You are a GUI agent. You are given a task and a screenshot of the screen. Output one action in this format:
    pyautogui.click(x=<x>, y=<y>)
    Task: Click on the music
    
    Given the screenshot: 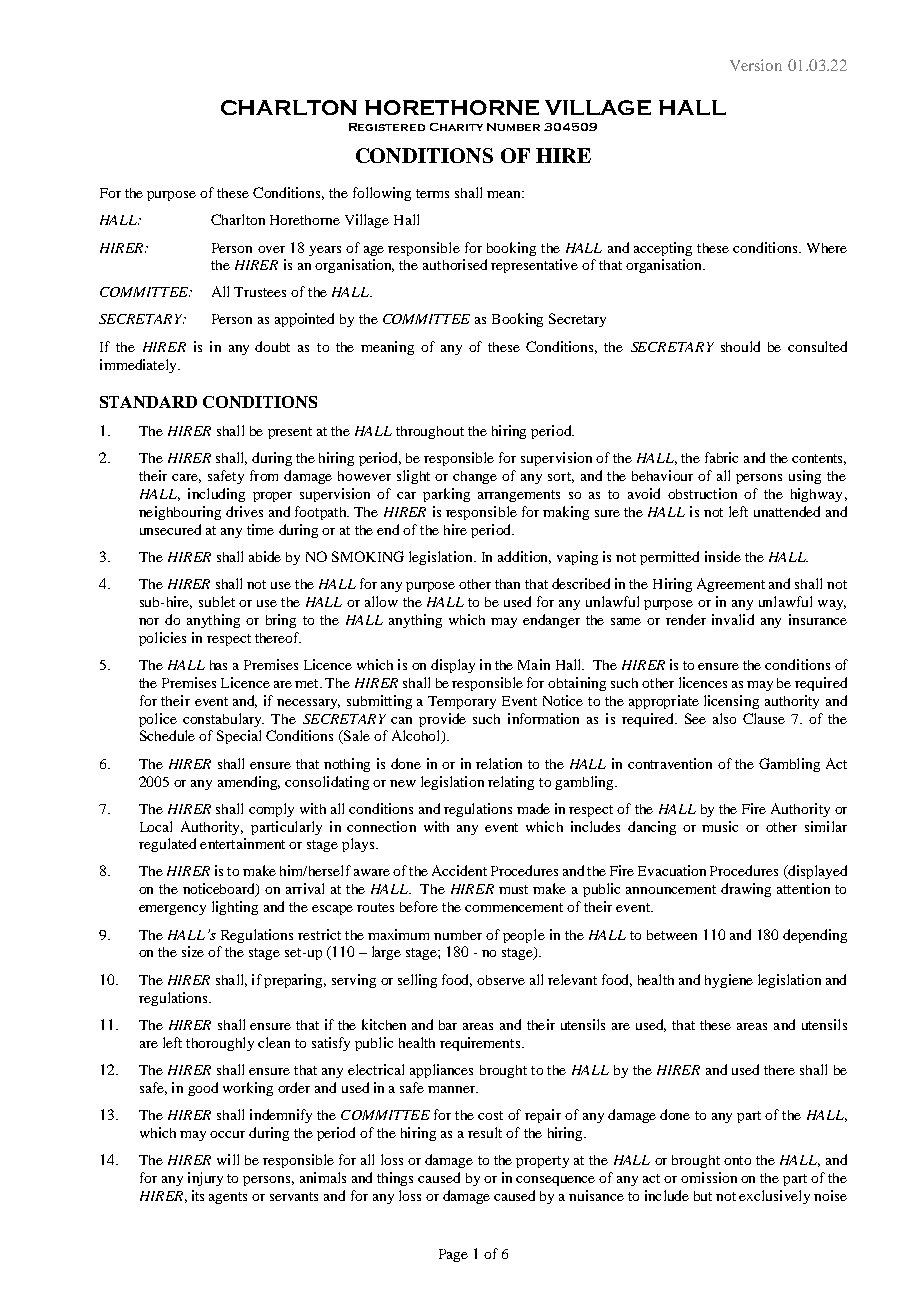 What is the action you would take?
    pyautogui.click(x=720, y=826)
